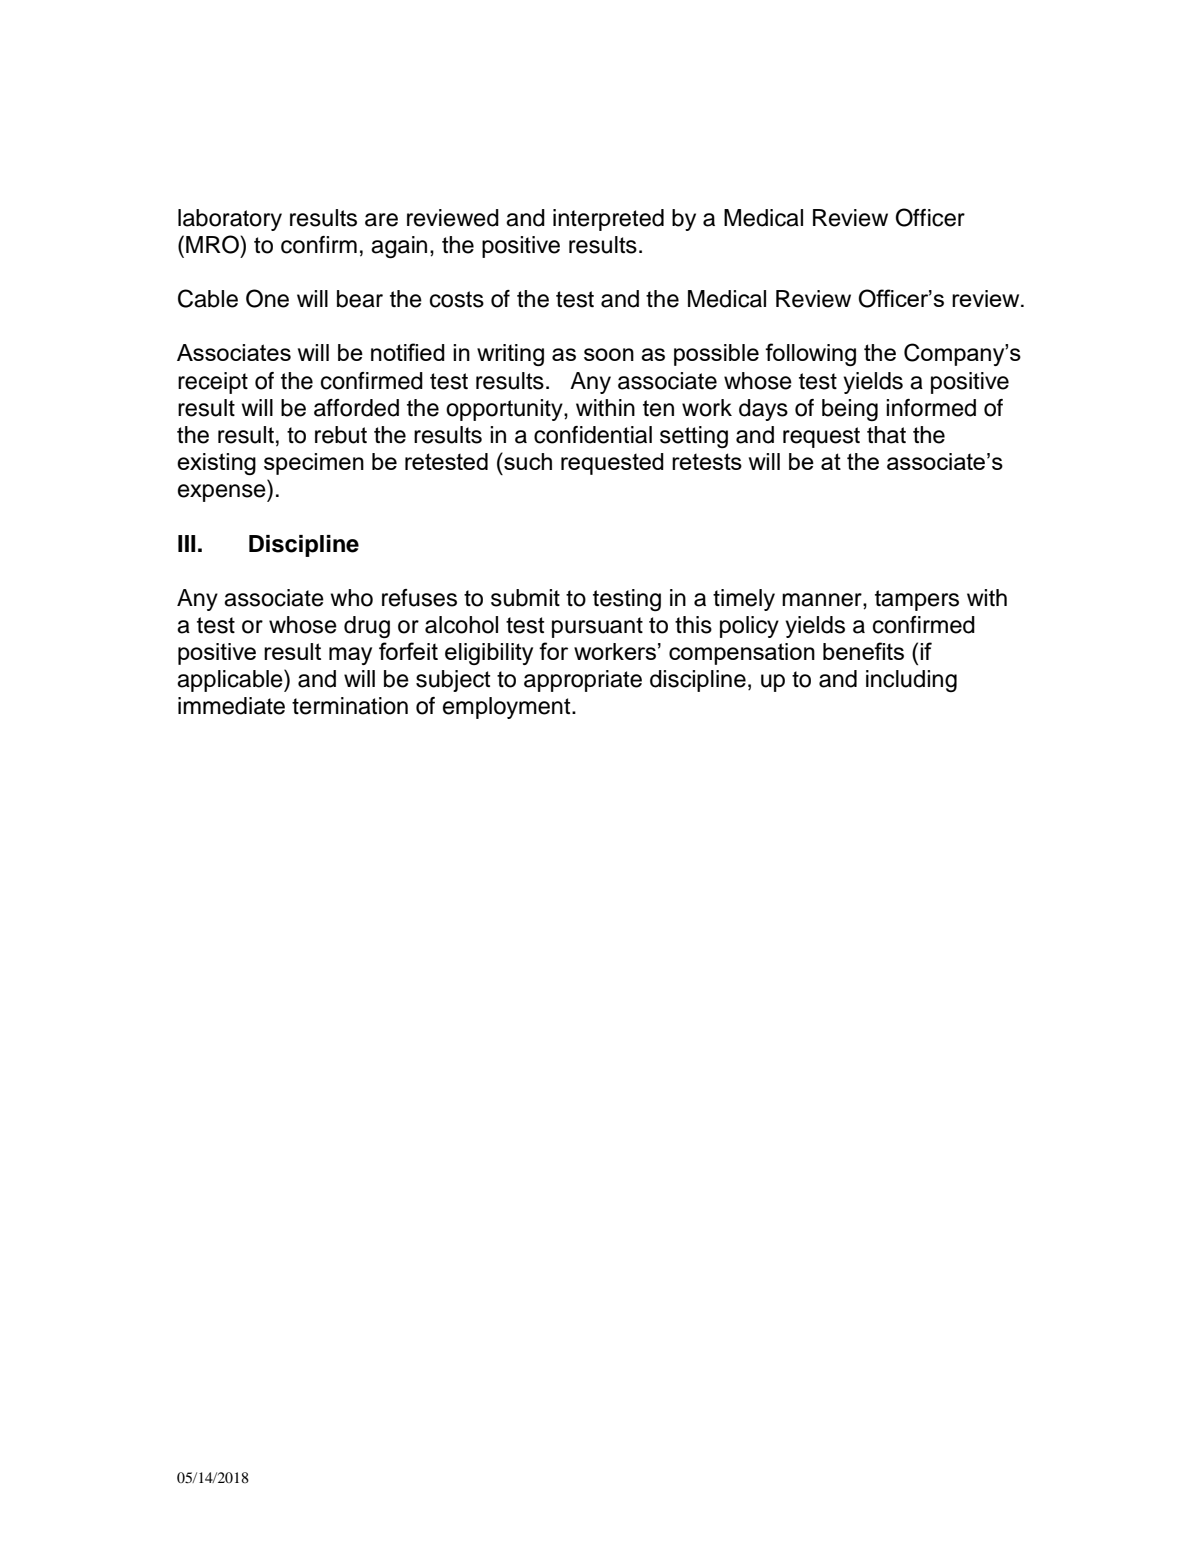 This image has width=1204, height=1558. Describe the element at coordinates (230, 220) in the image. I see `laboratory` at that location.
